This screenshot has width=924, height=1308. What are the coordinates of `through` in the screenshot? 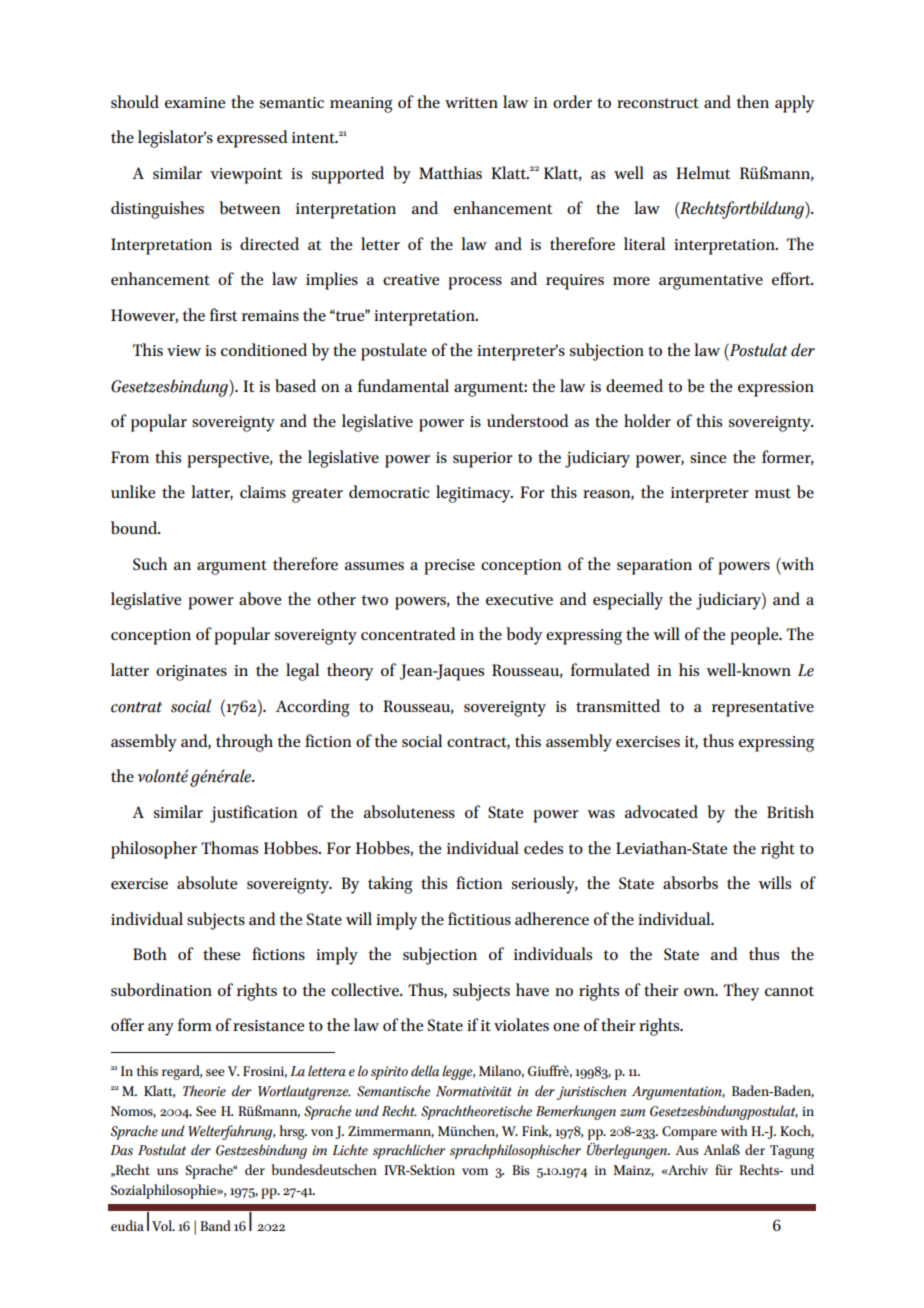 It's located at (244, 743).
